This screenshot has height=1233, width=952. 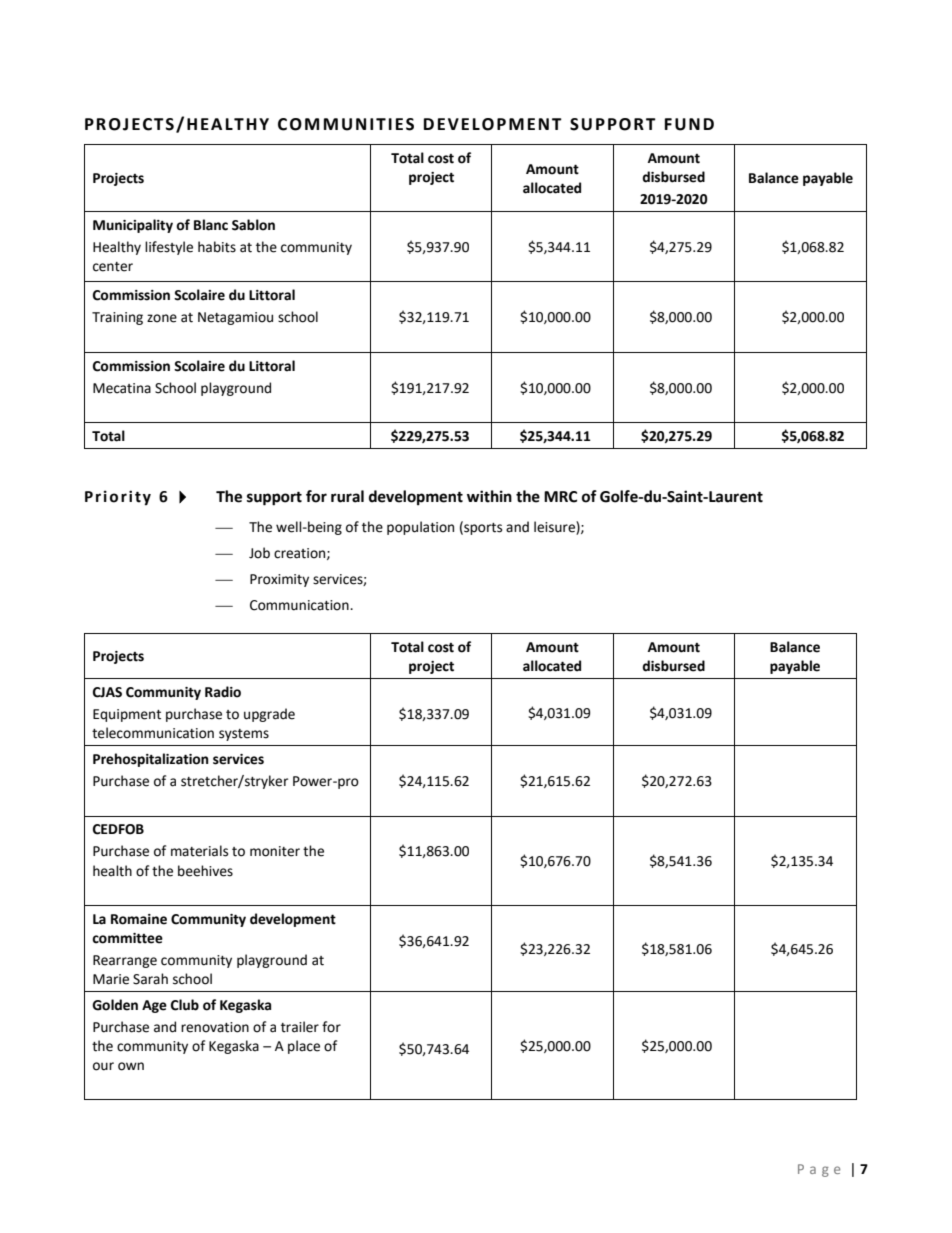 What do you see at coordinates (489, 496) in the screenshot?
I see `within` at bounding box center [489, 496].
